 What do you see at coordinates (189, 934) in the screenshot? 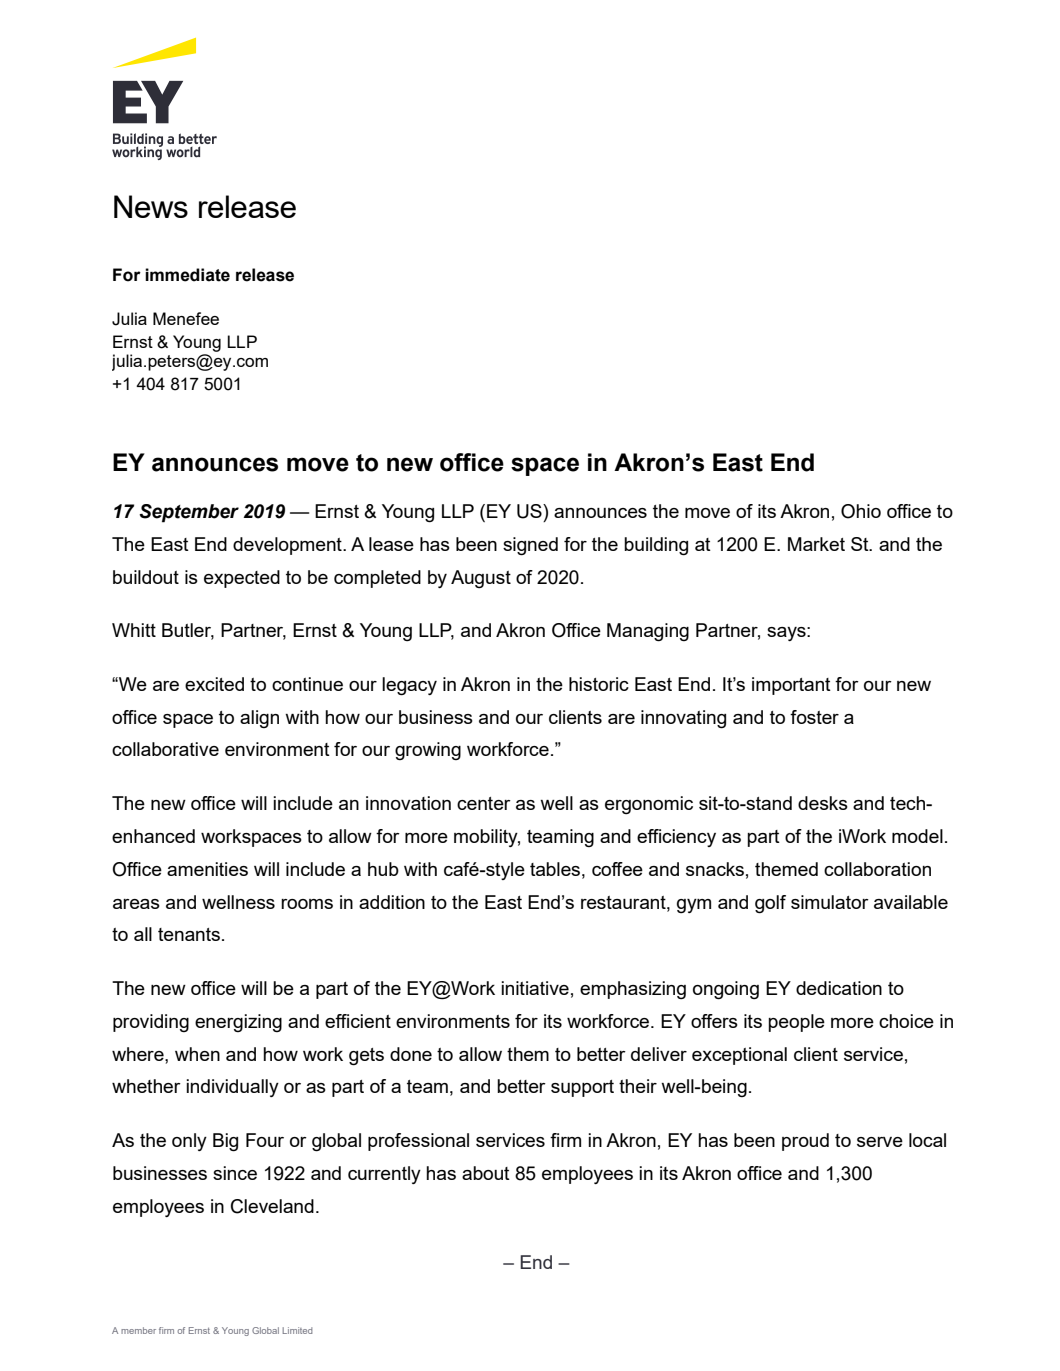
I see `tenants` at bounding box center [189, 934].
